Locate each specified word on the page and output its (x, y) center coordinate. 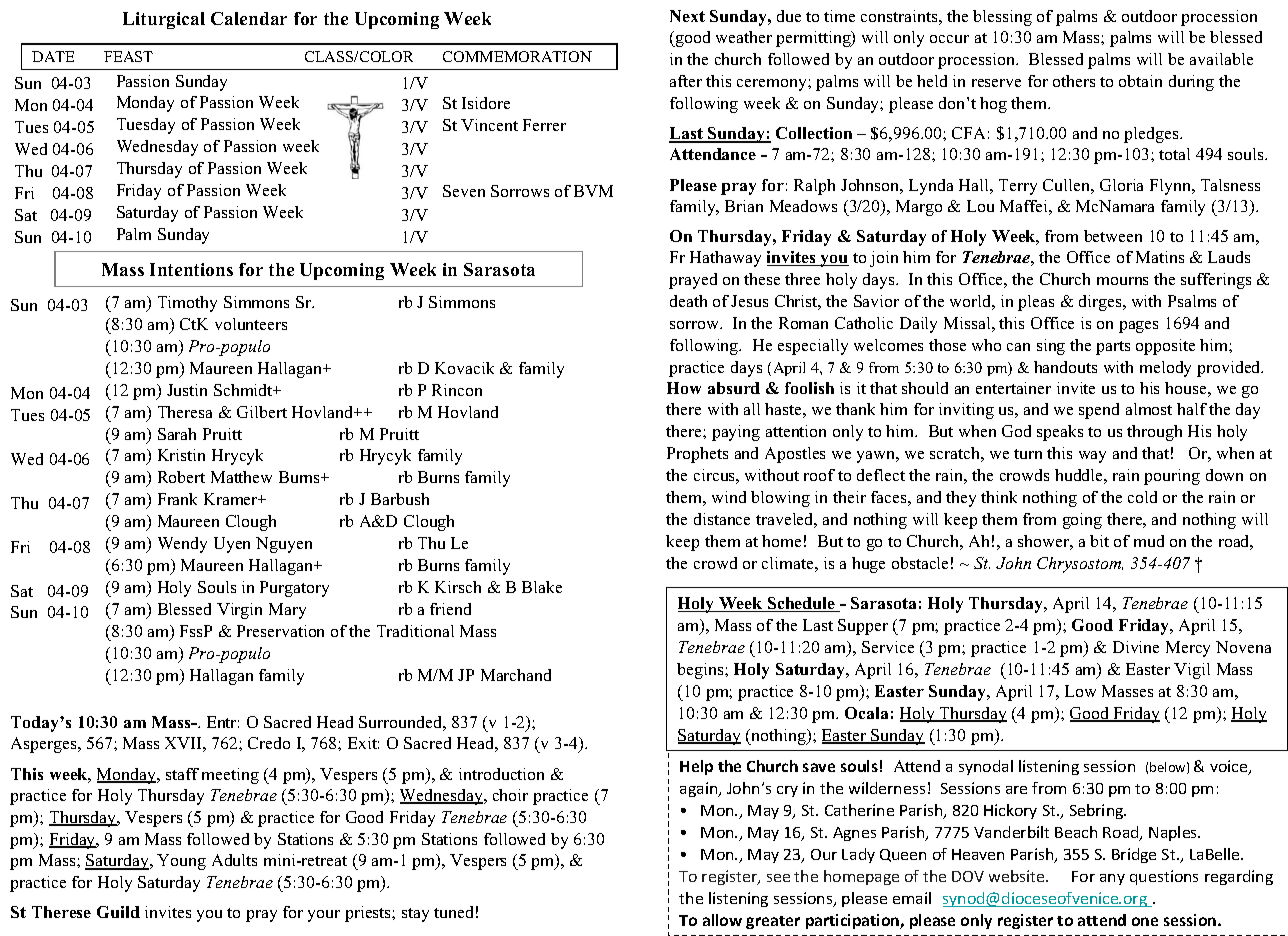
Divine (1136, 647)
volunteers (251, 324)
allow (722, 920)
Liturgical (164, 20)
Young (181, 862)
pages (1138, 327)
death (688, 301)
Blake (542, 587)
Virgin (239, 611)
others (1074, 81)
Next (687, 16)
